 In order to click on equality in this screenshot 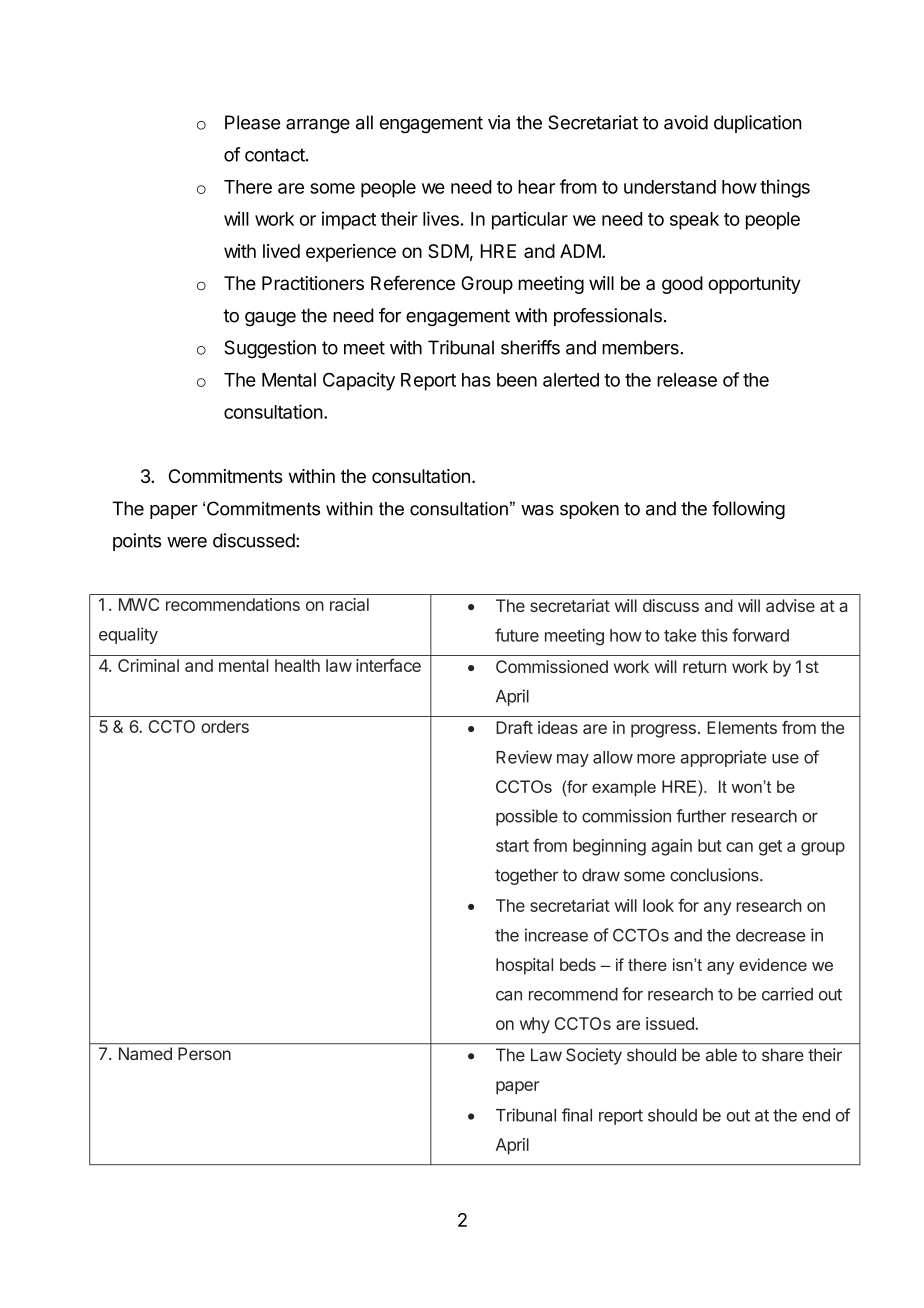, I will do `click(128, 635)`.
